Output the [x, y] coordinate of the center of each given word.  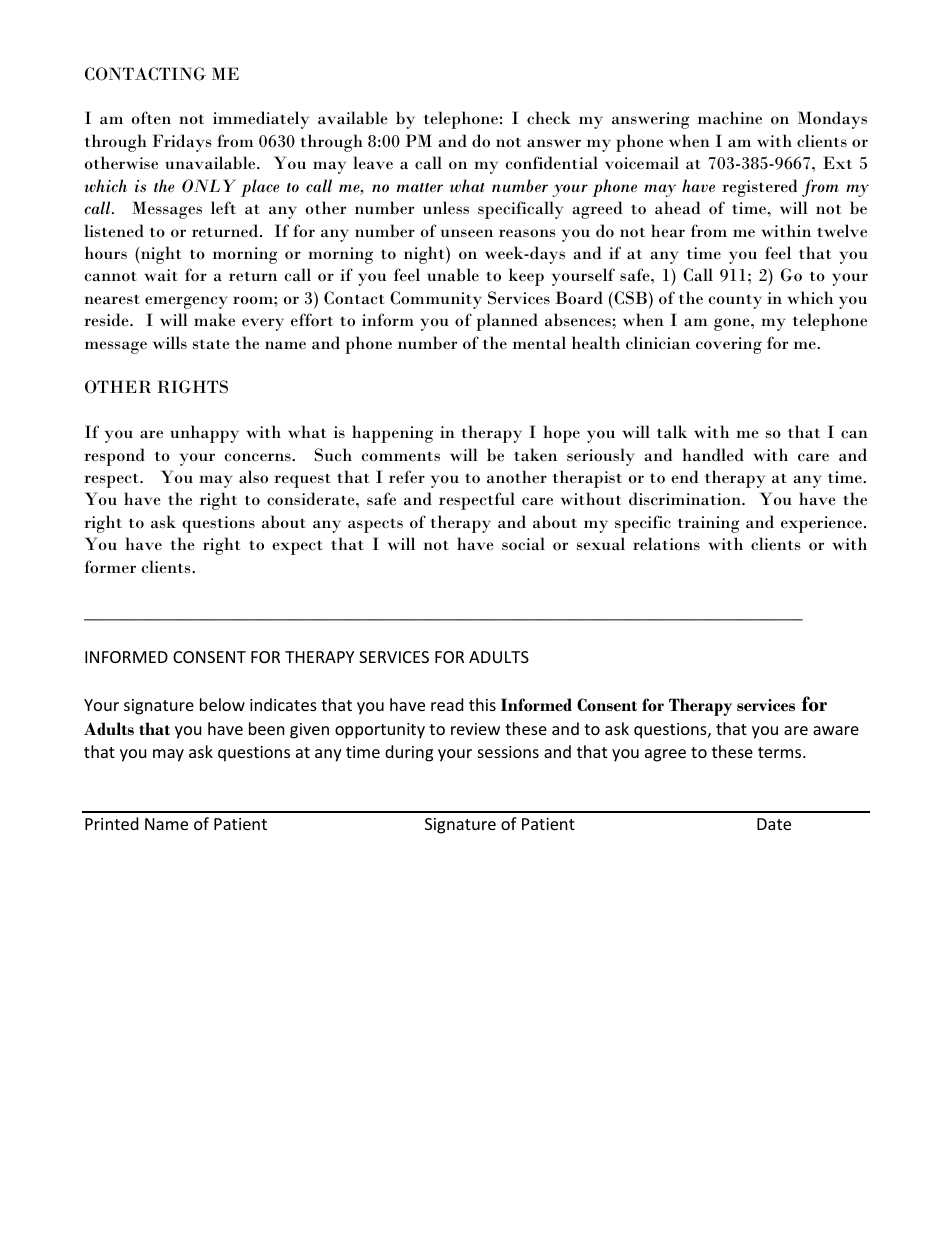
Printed [111, 823]
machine [730, 118]
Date [774, 824]
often [151, 118]
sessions [508, 752]
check [549, 118]
